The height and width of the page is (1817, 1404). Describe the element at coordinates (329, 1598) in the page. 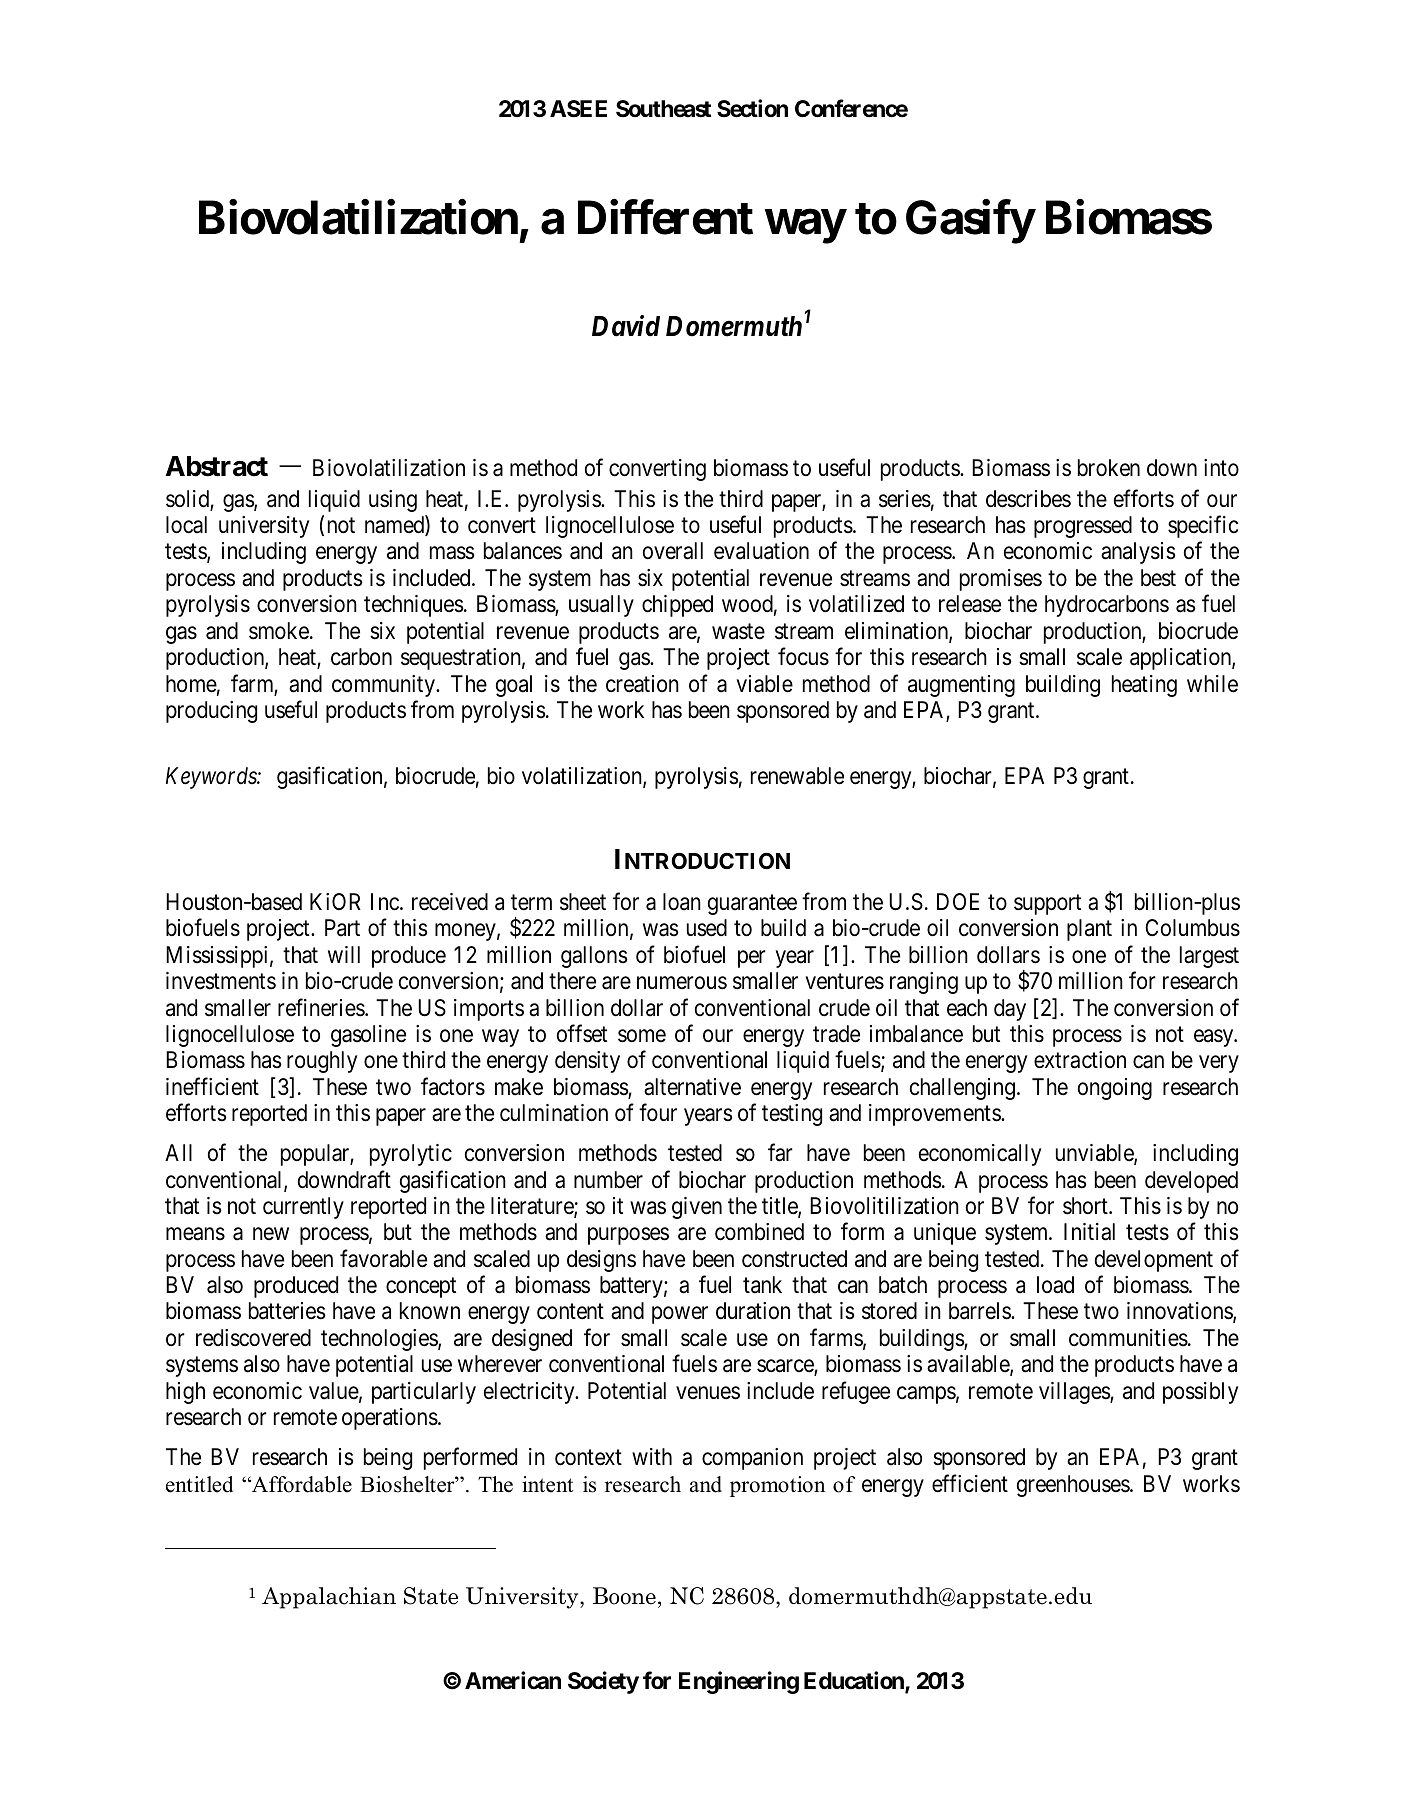

I see `Appalachian` at that location.
